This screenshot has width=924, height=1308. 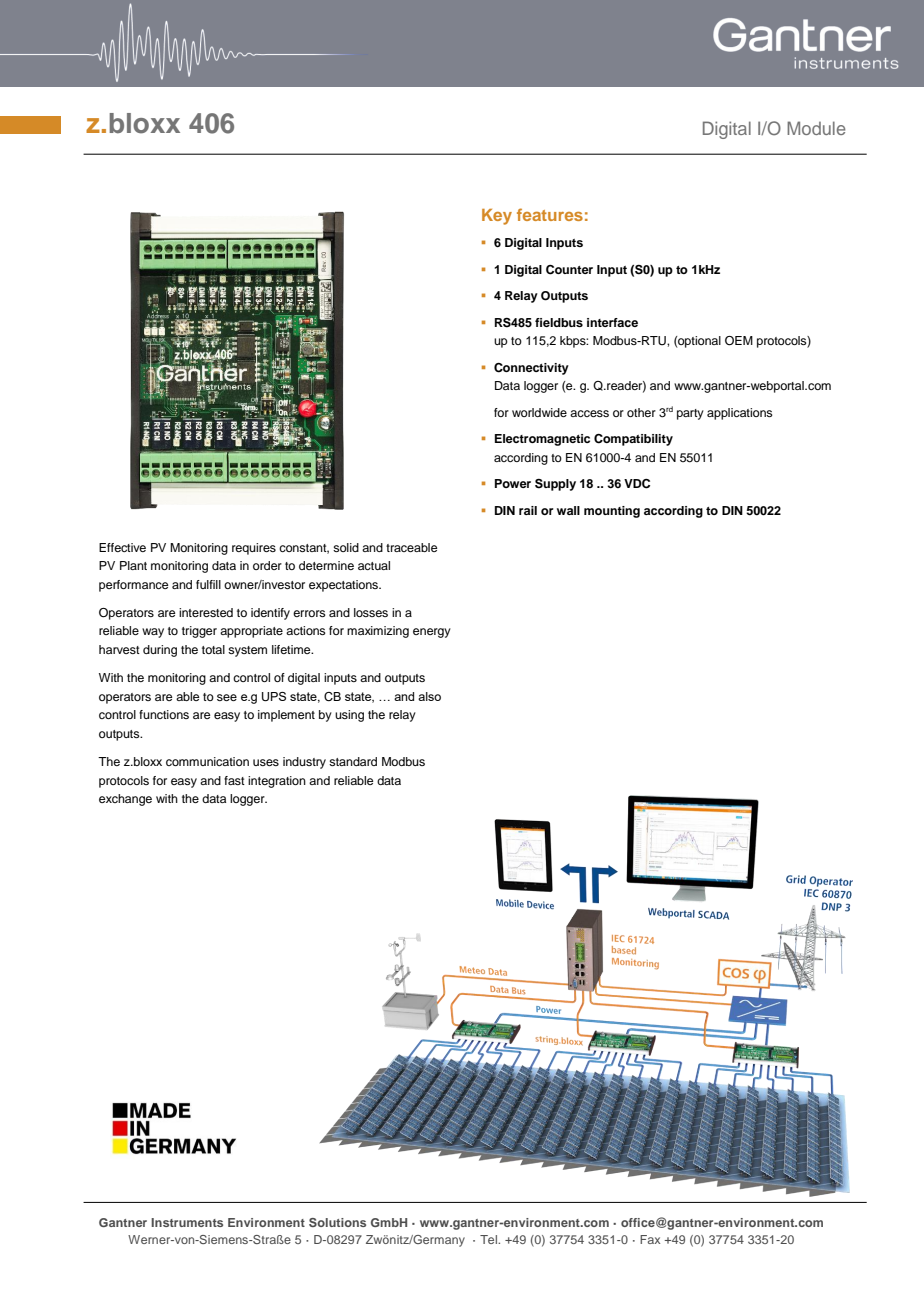 What do you see at coordinates (531, 369) in the screenshot?
I see `Connectivity` at bounding box center [531, 369].
